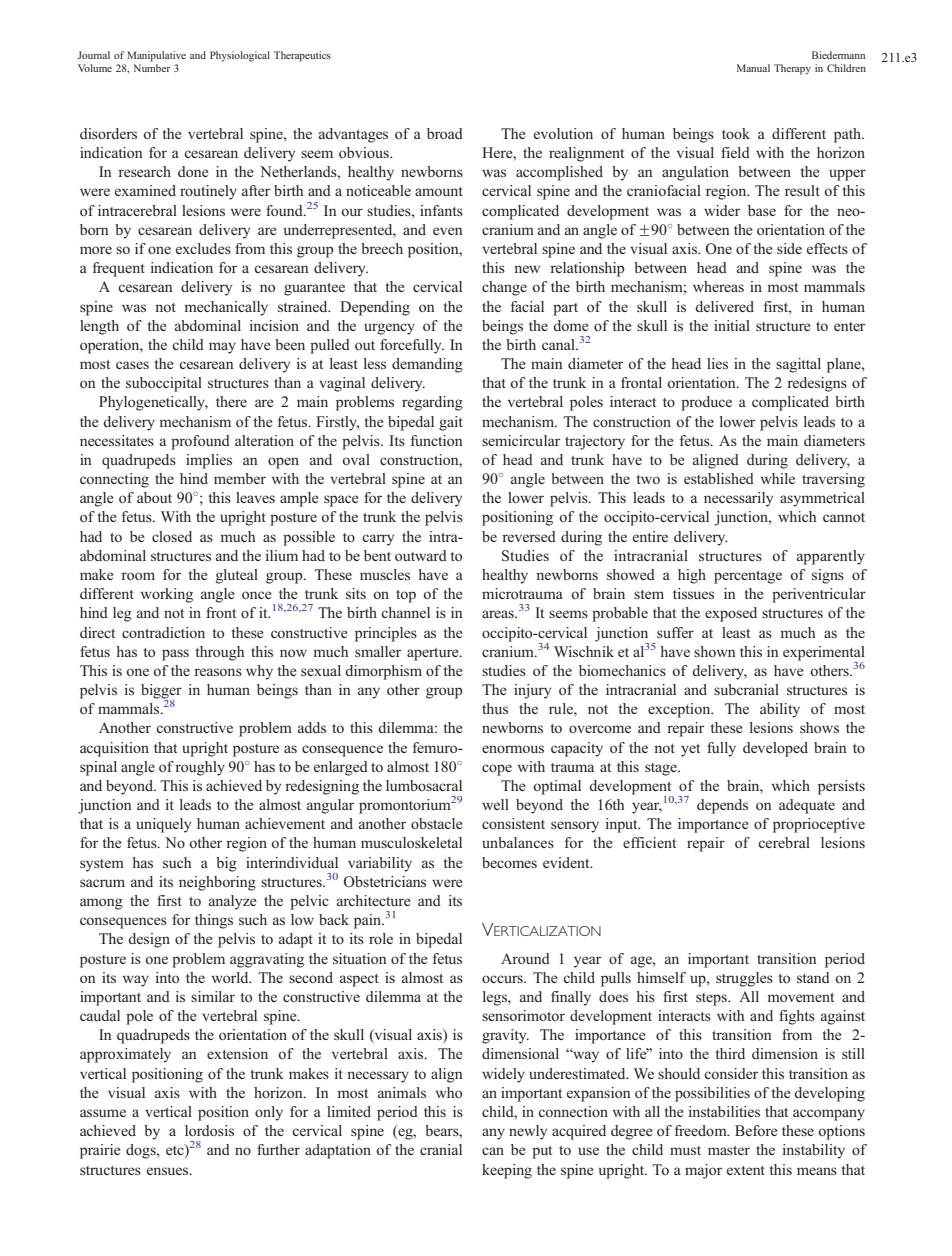 This screenshot has width=952, height=1256. What do you see at coordinates (753, 68) in the screenshot?
I see `Manual` at bounding box center [753, 68].
